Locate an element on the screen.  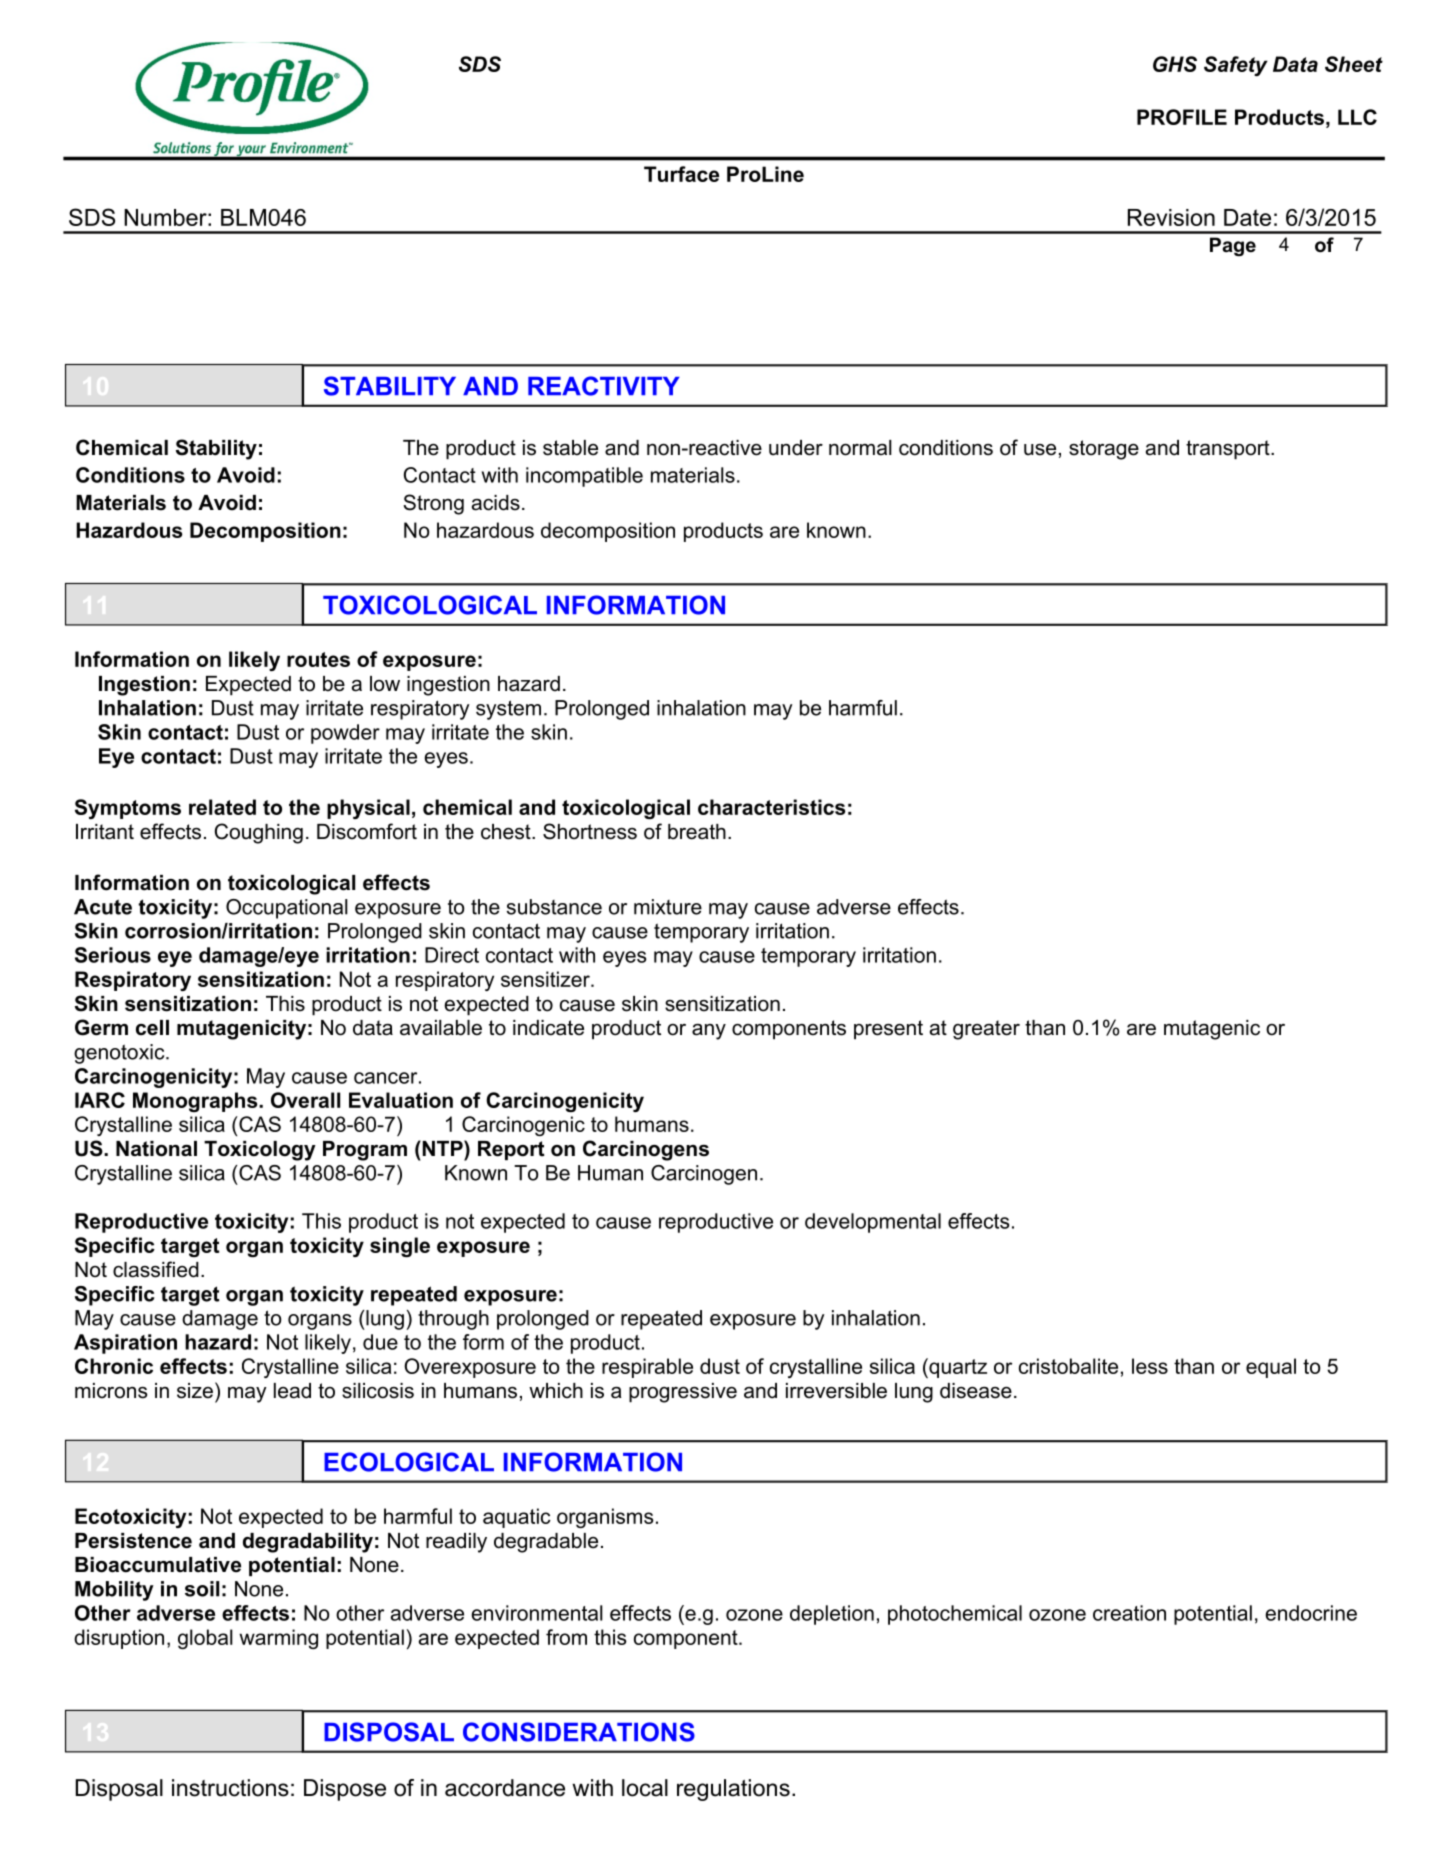
Occupational is located at coordinates (287, 909).
